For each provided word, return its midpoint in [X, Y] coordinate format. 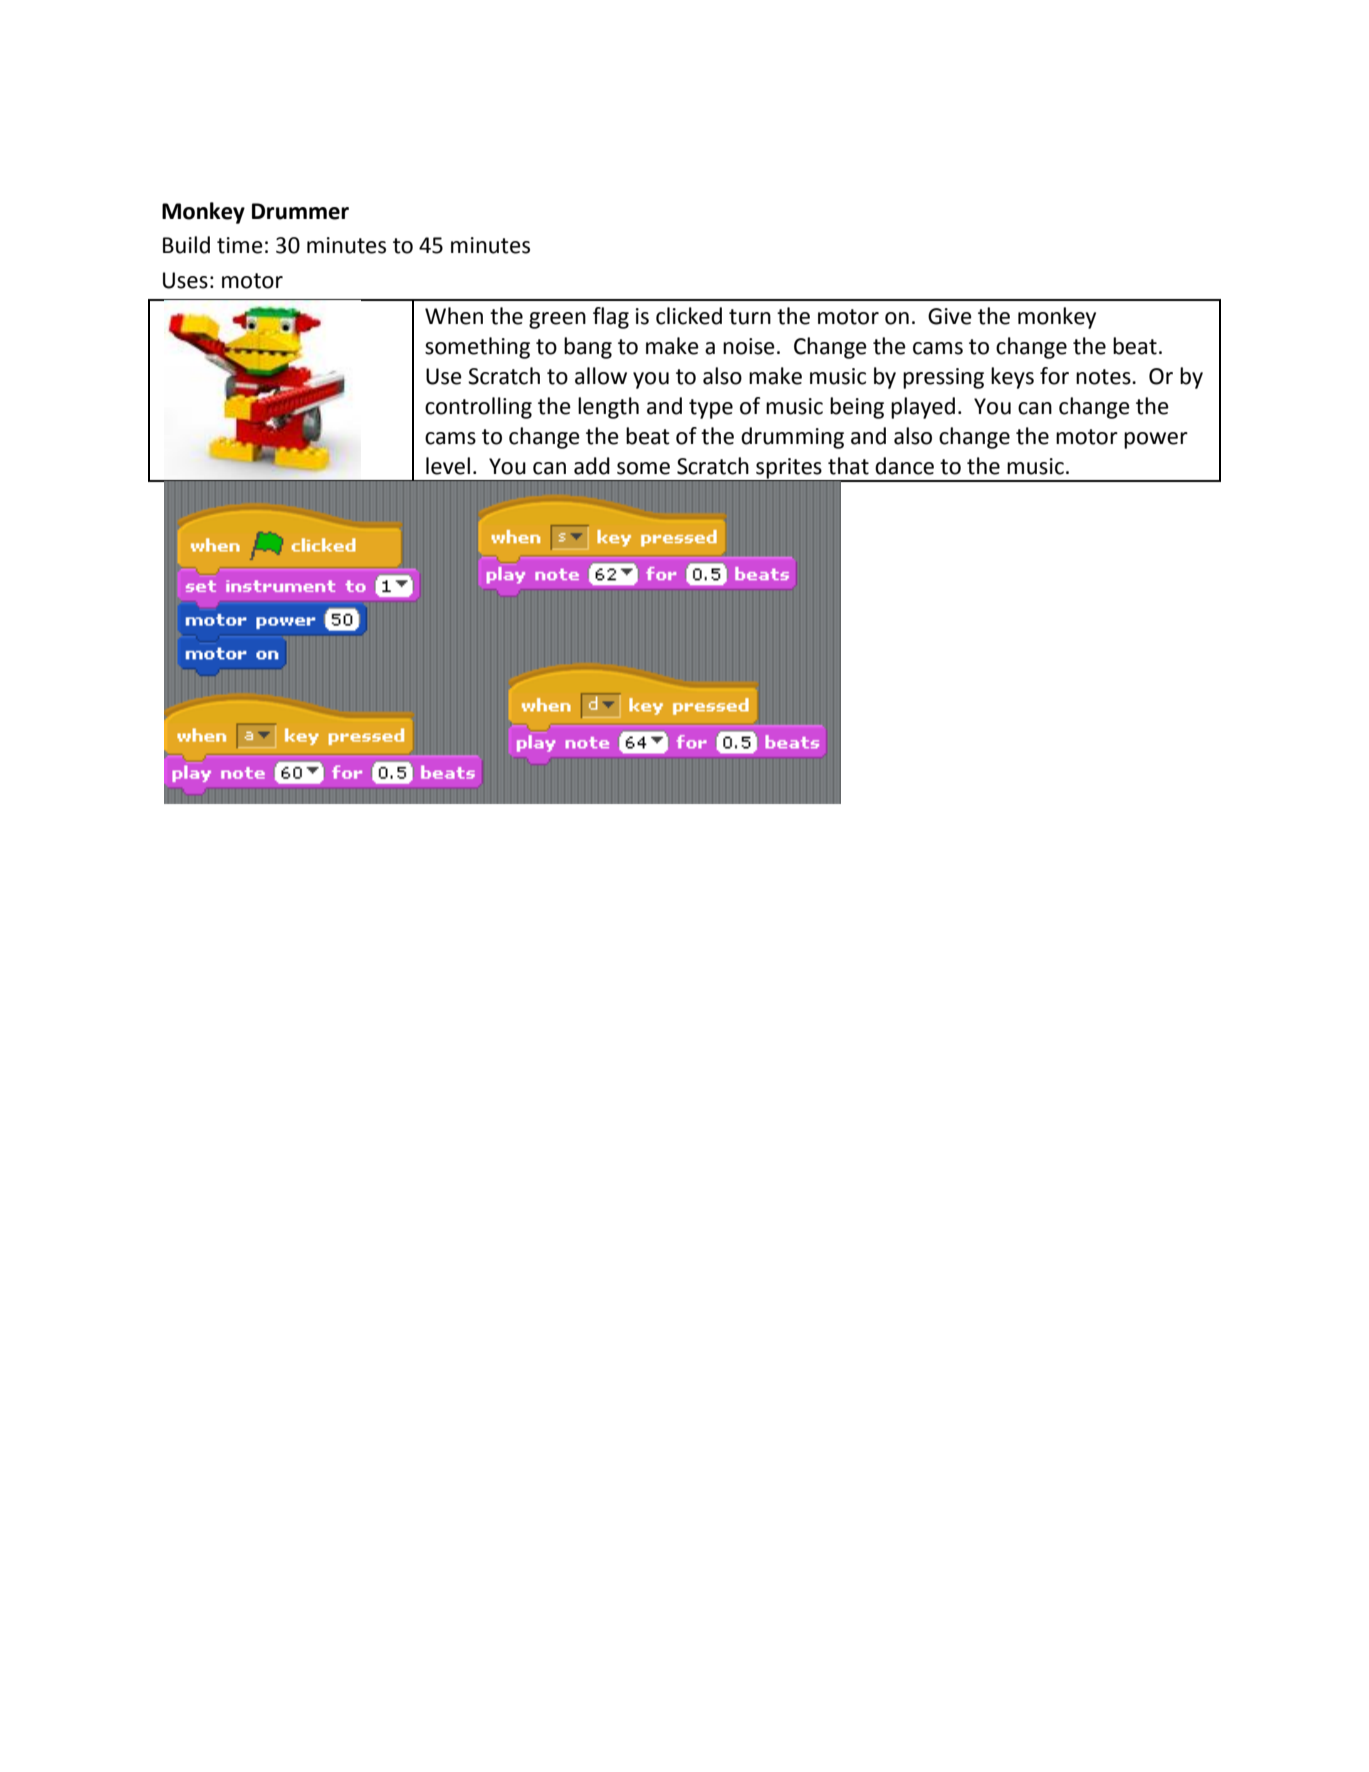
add [592, 466]
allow [601, 376]
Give [950, 316]
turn [750, 317]
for [1054, 376]
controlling [478, 408]
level [448, 466]
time [240, 245]
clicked [689, 316]
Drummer [300, 211]
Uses [185, 280]
